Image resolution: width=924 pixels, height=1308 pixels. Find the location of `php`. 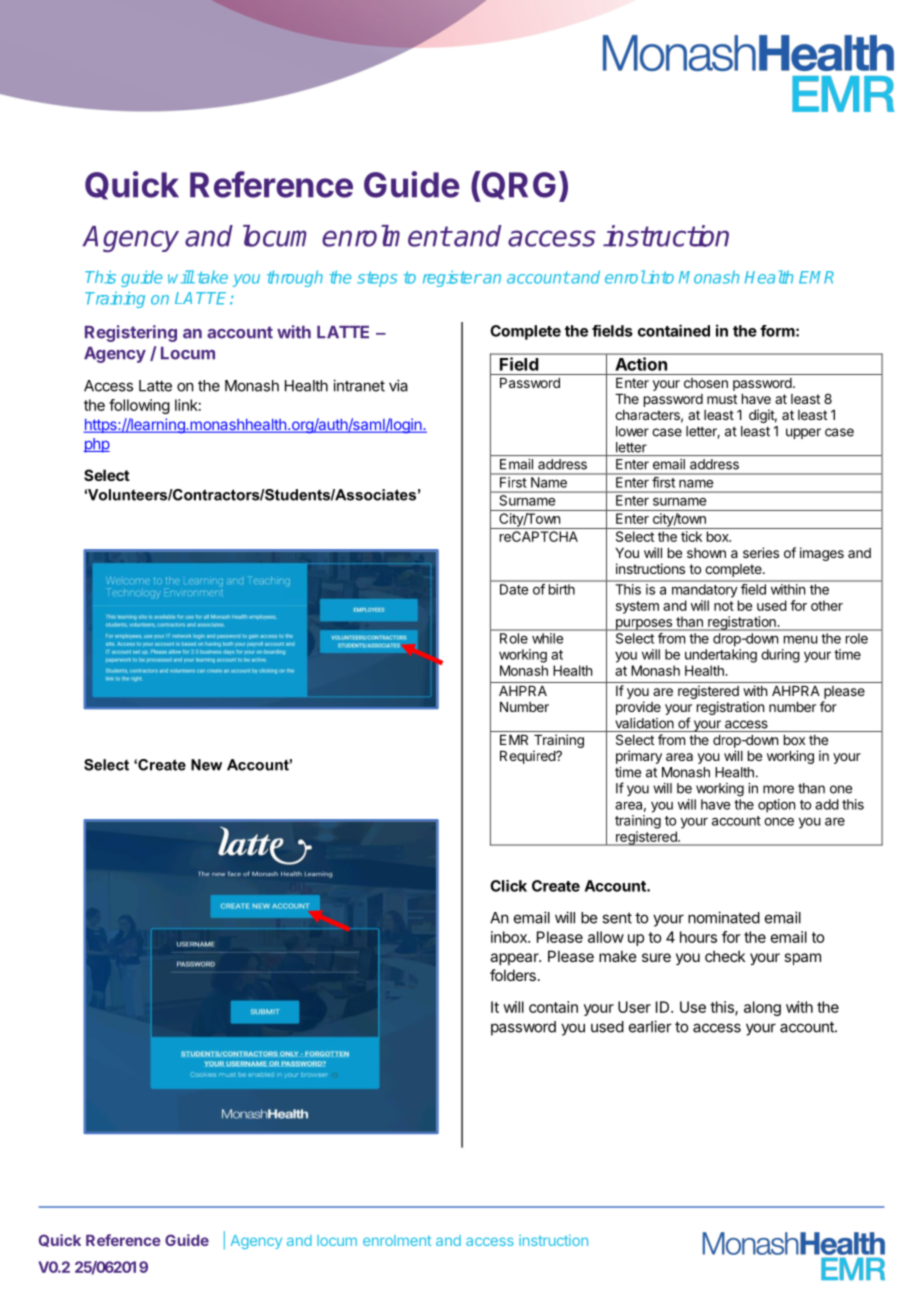

php is located at coordinates (96, 445).
